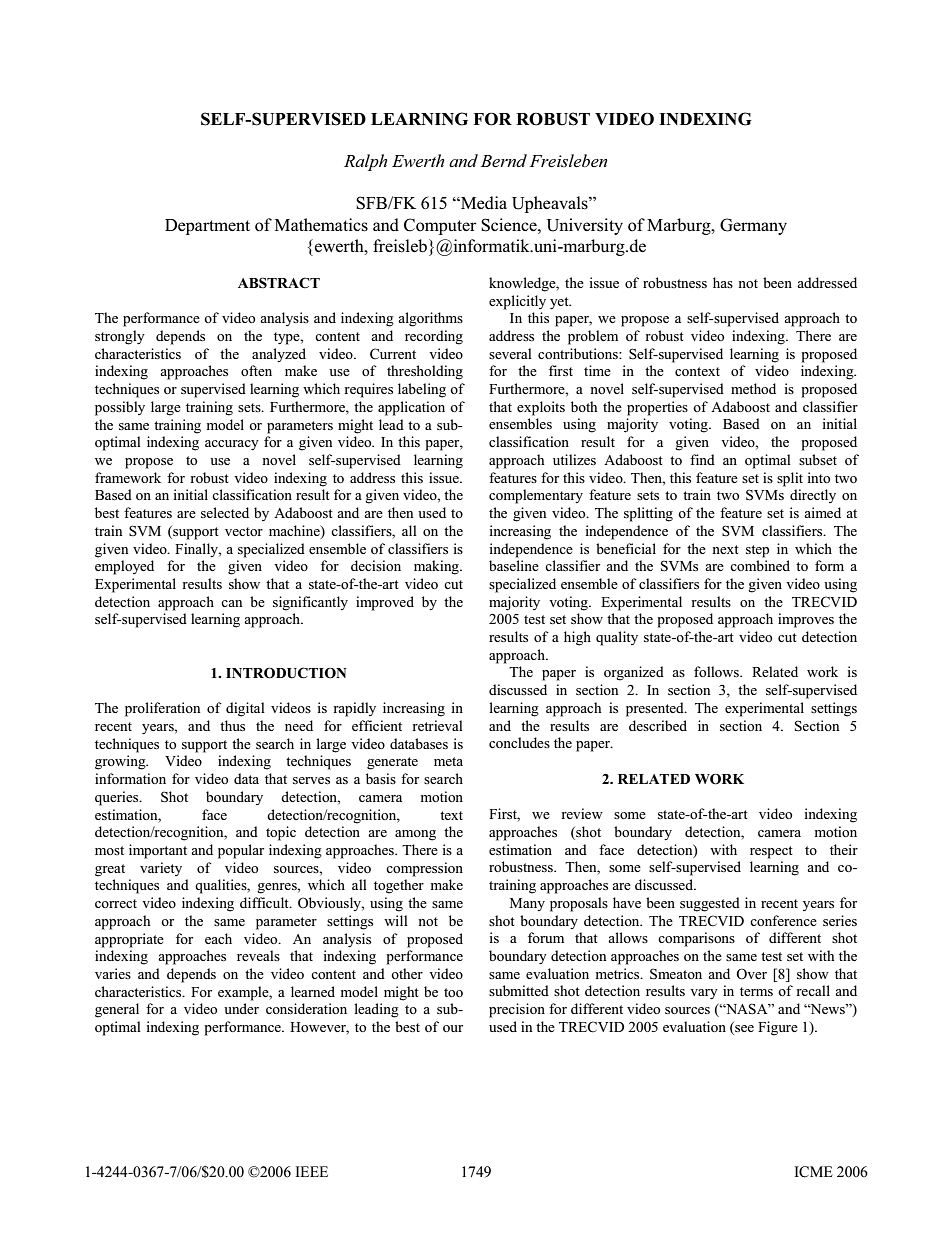 This document has width=952, height=1233. I want to click on Department, so click(207, 227).
